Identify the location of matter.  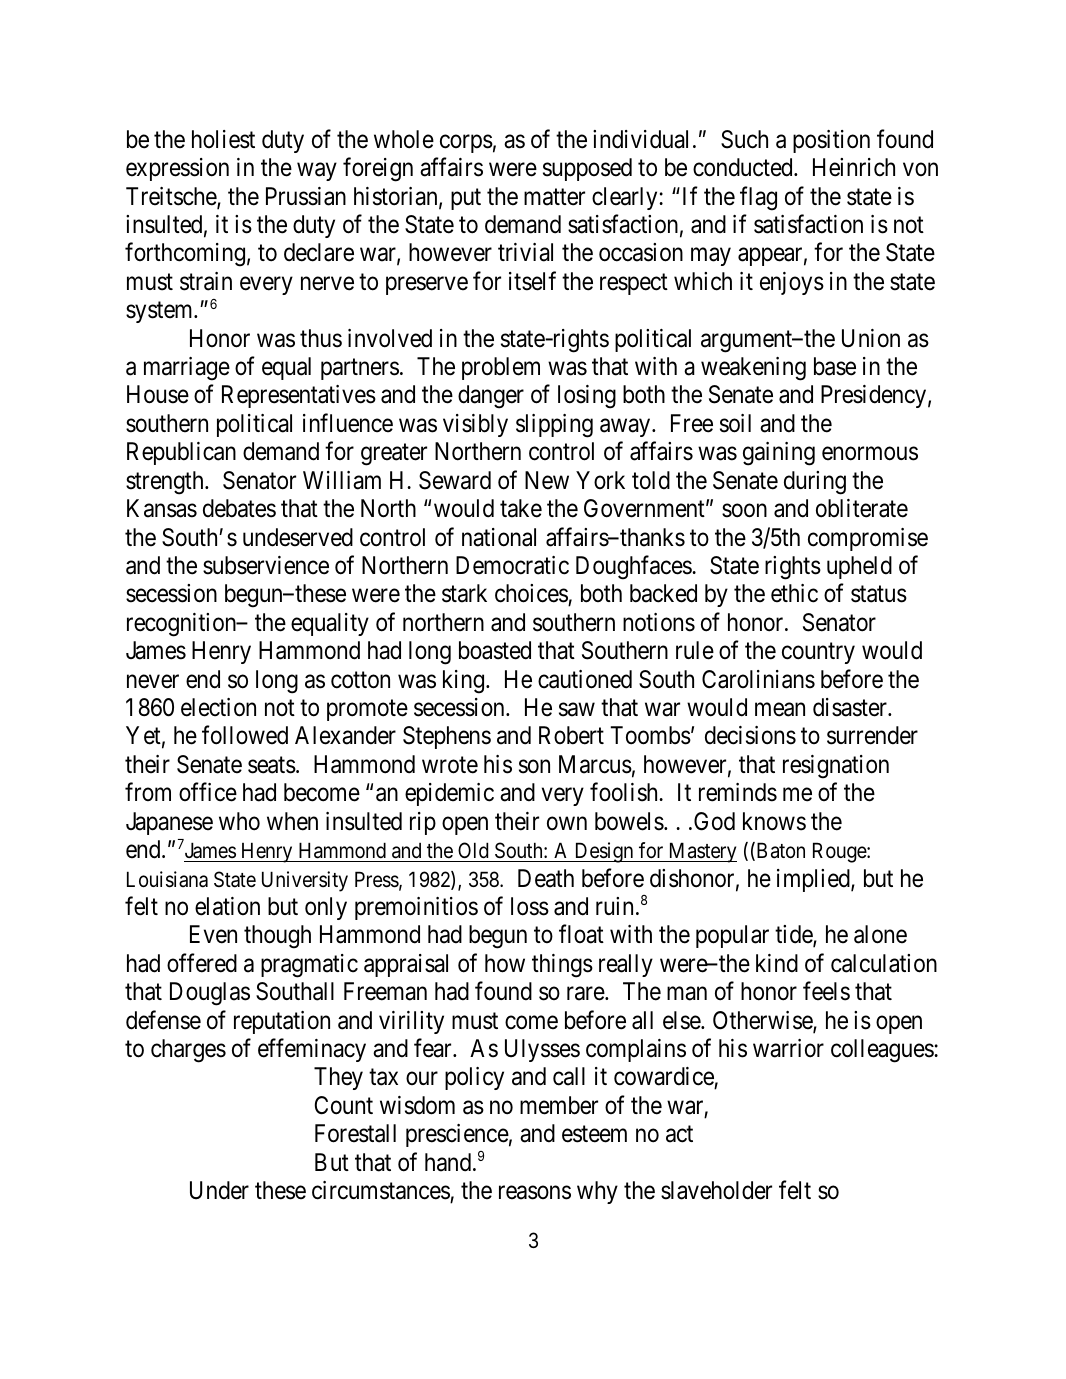
(554, 197).
